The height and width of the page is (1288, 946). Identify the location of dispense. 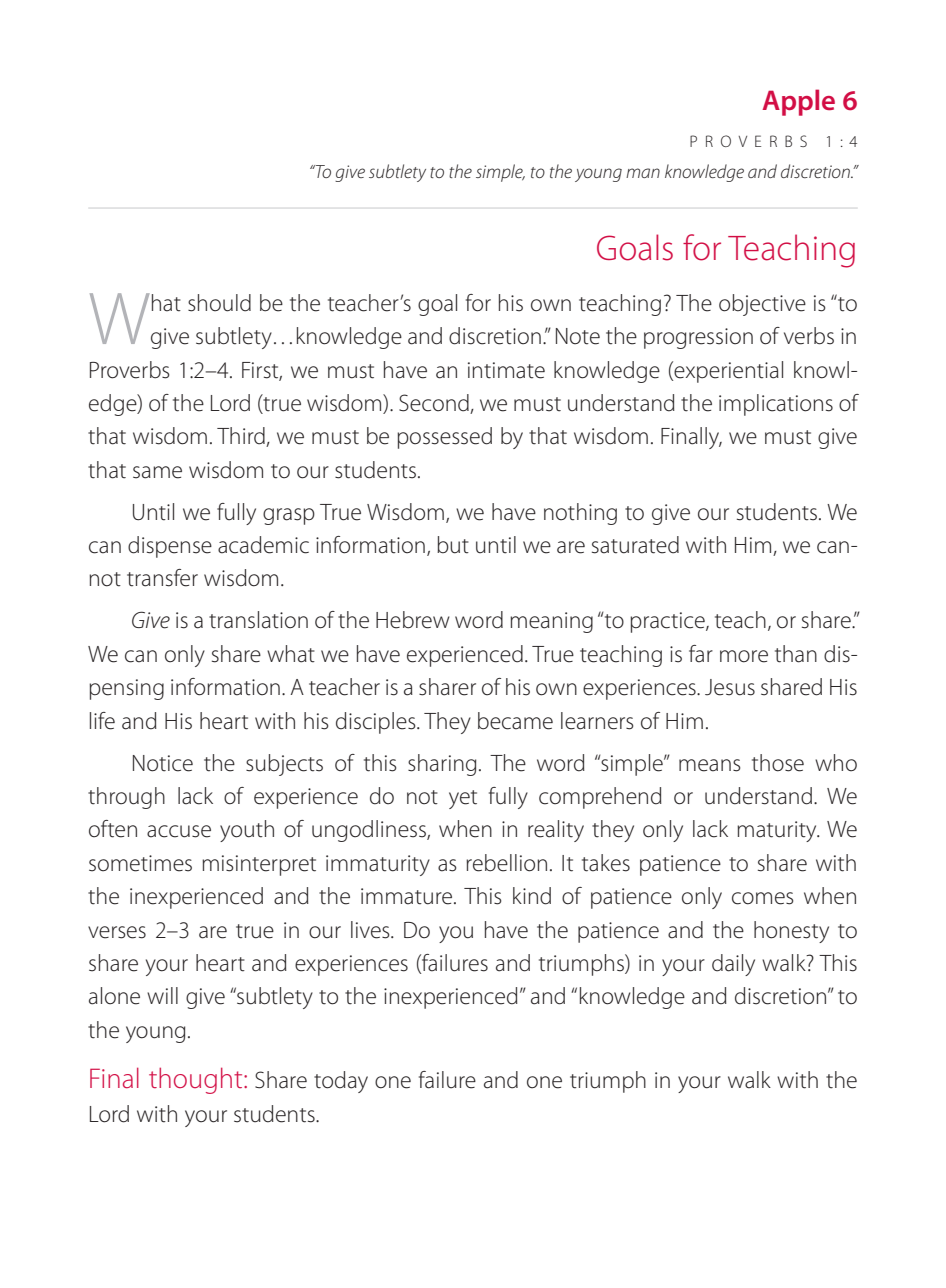
(170, 547).
